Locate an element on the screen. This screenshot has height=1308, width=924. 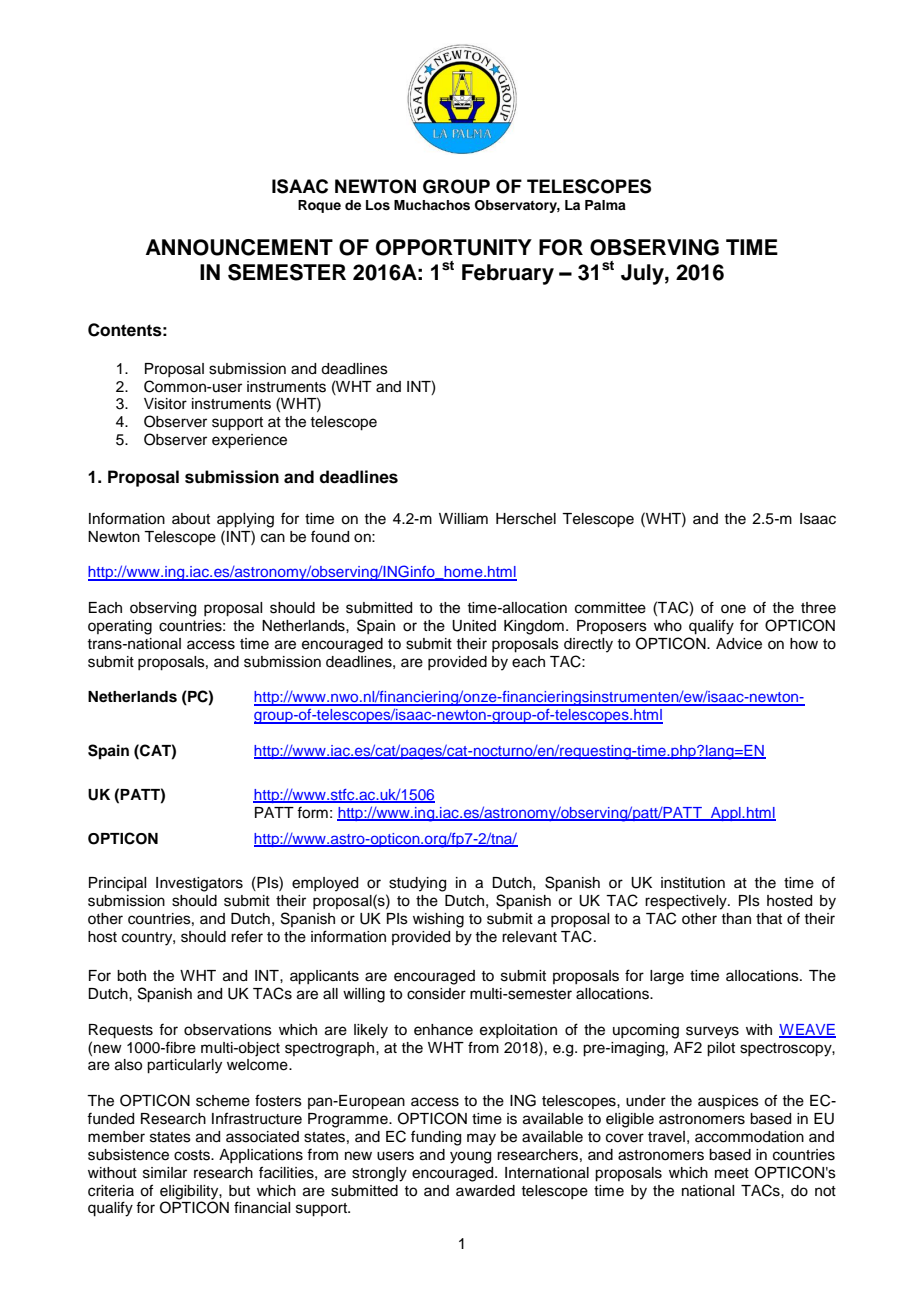
Investigators is located at coordinates (199, 884).
